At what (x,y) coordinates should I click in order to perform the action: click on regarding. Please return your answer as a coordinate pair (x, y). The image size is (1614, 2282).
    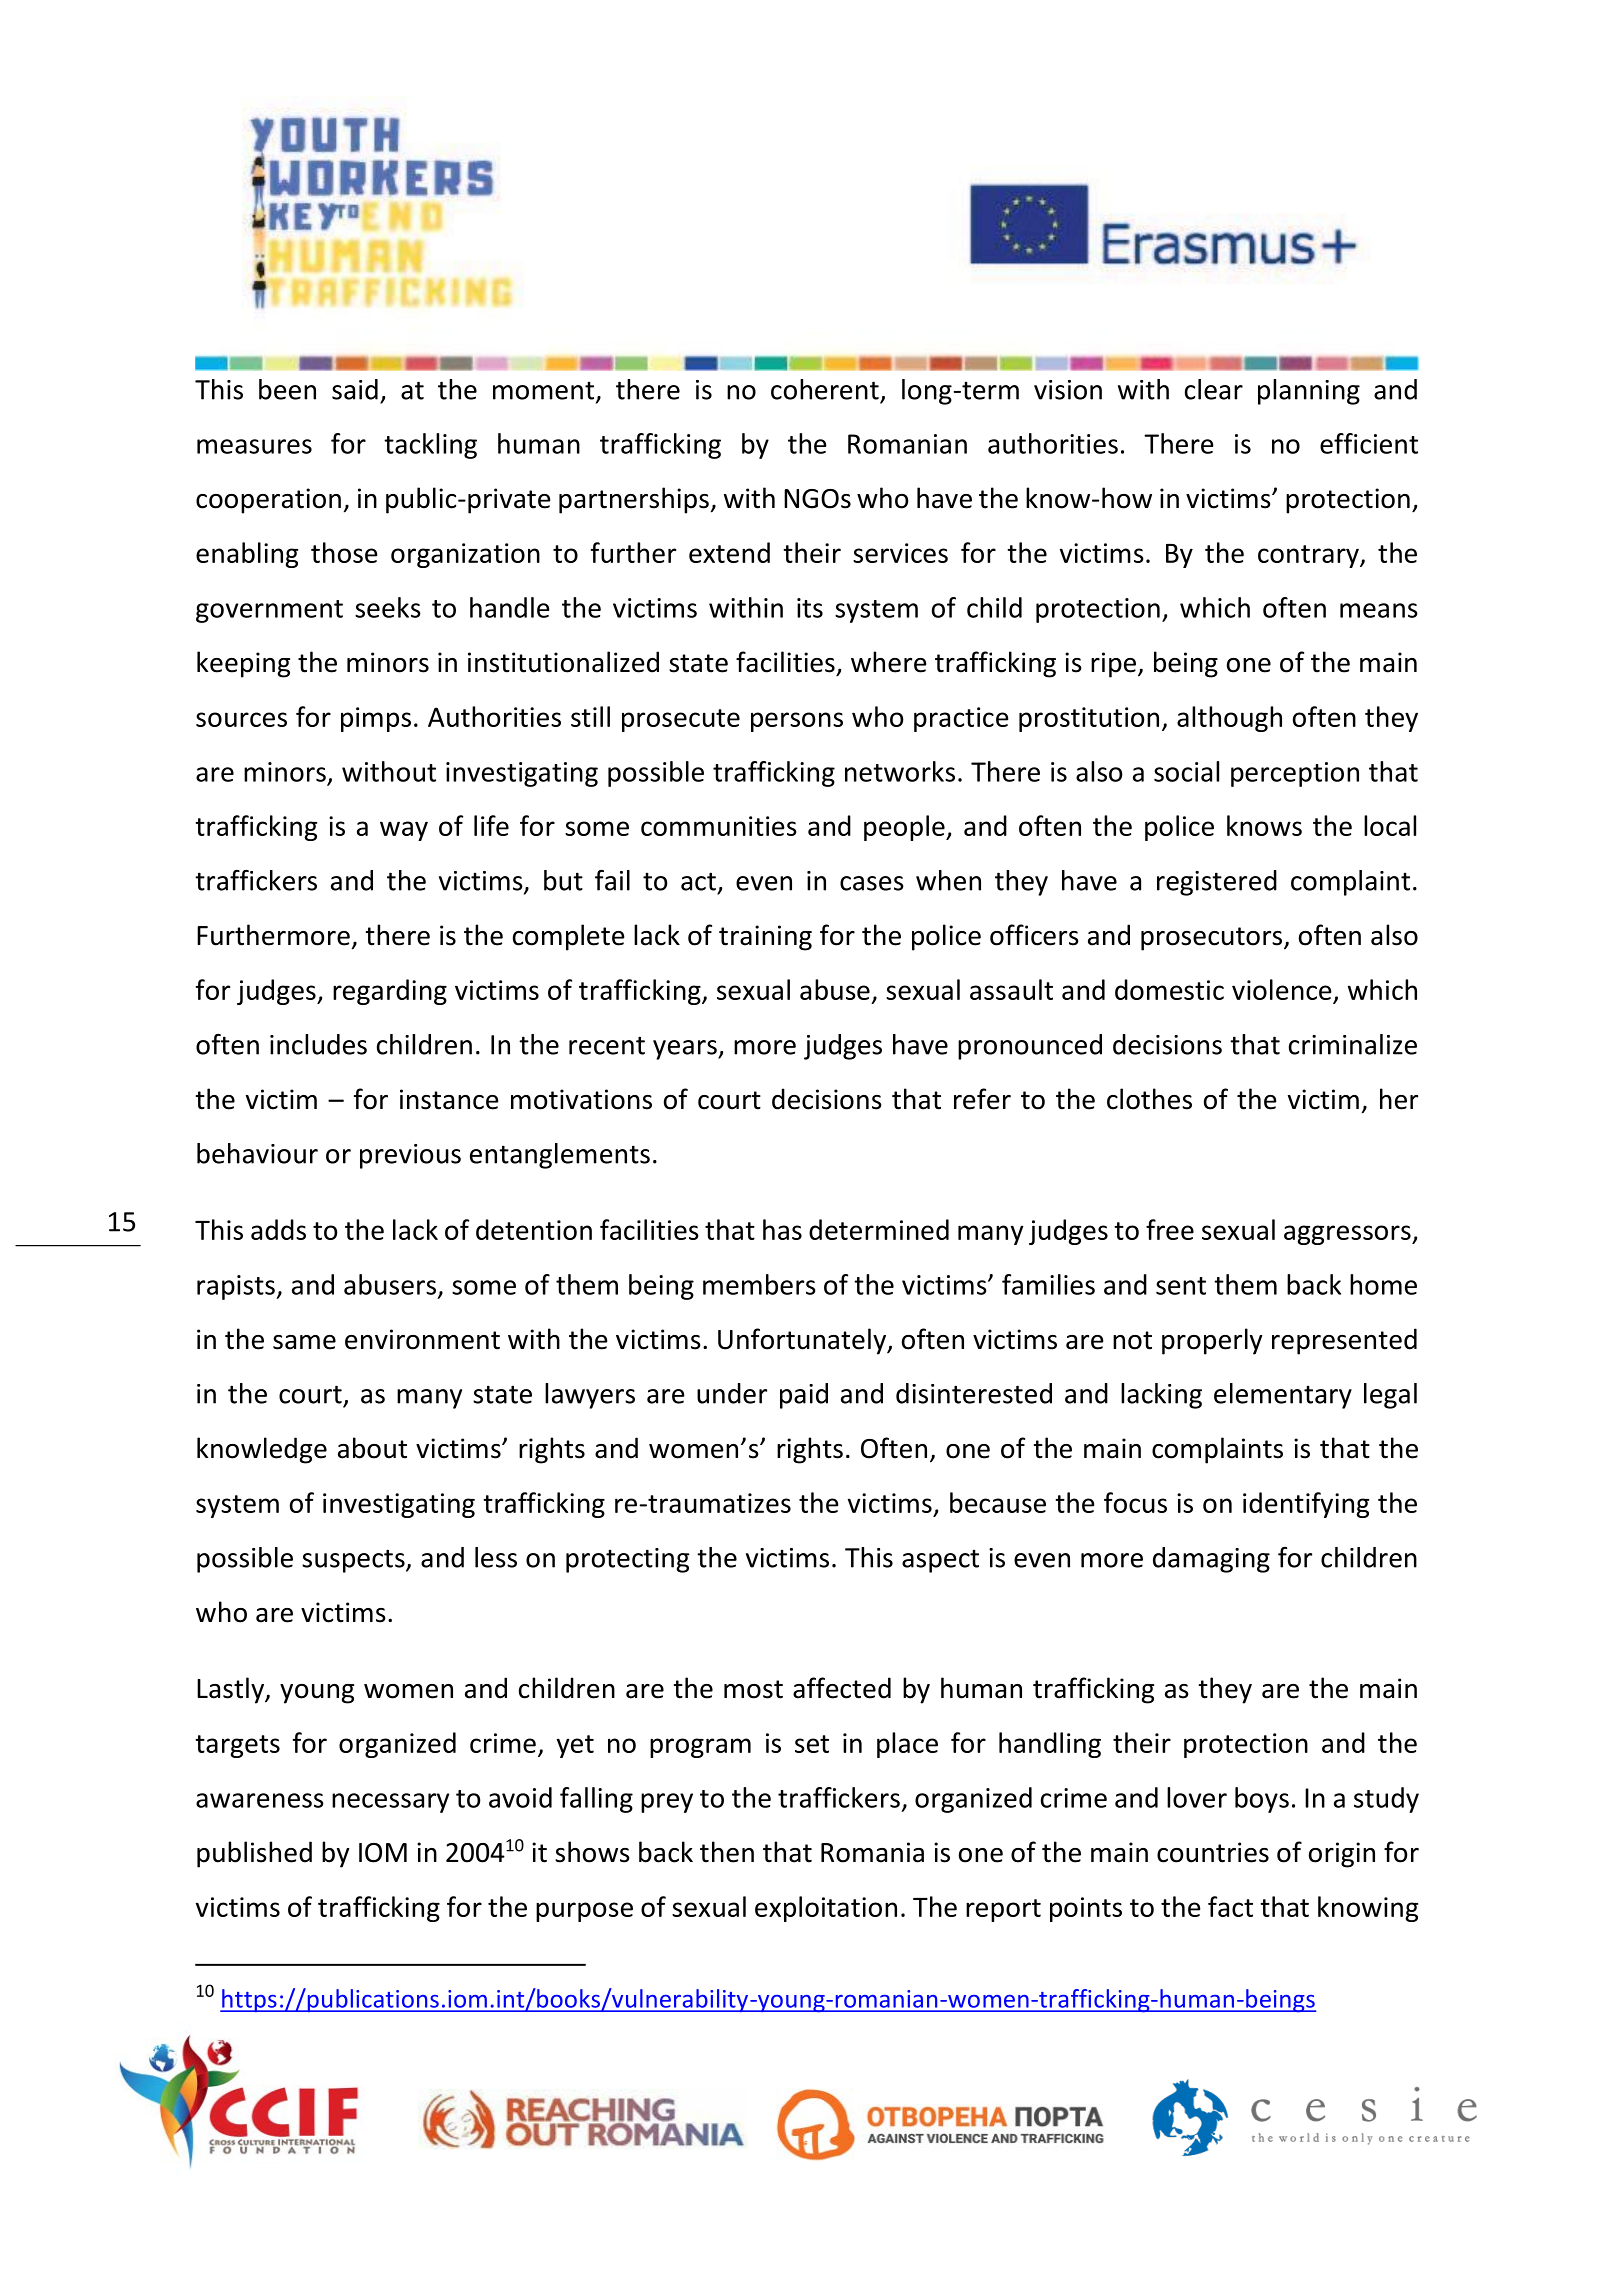
    Looking at the image, I should click on (390, 992).
